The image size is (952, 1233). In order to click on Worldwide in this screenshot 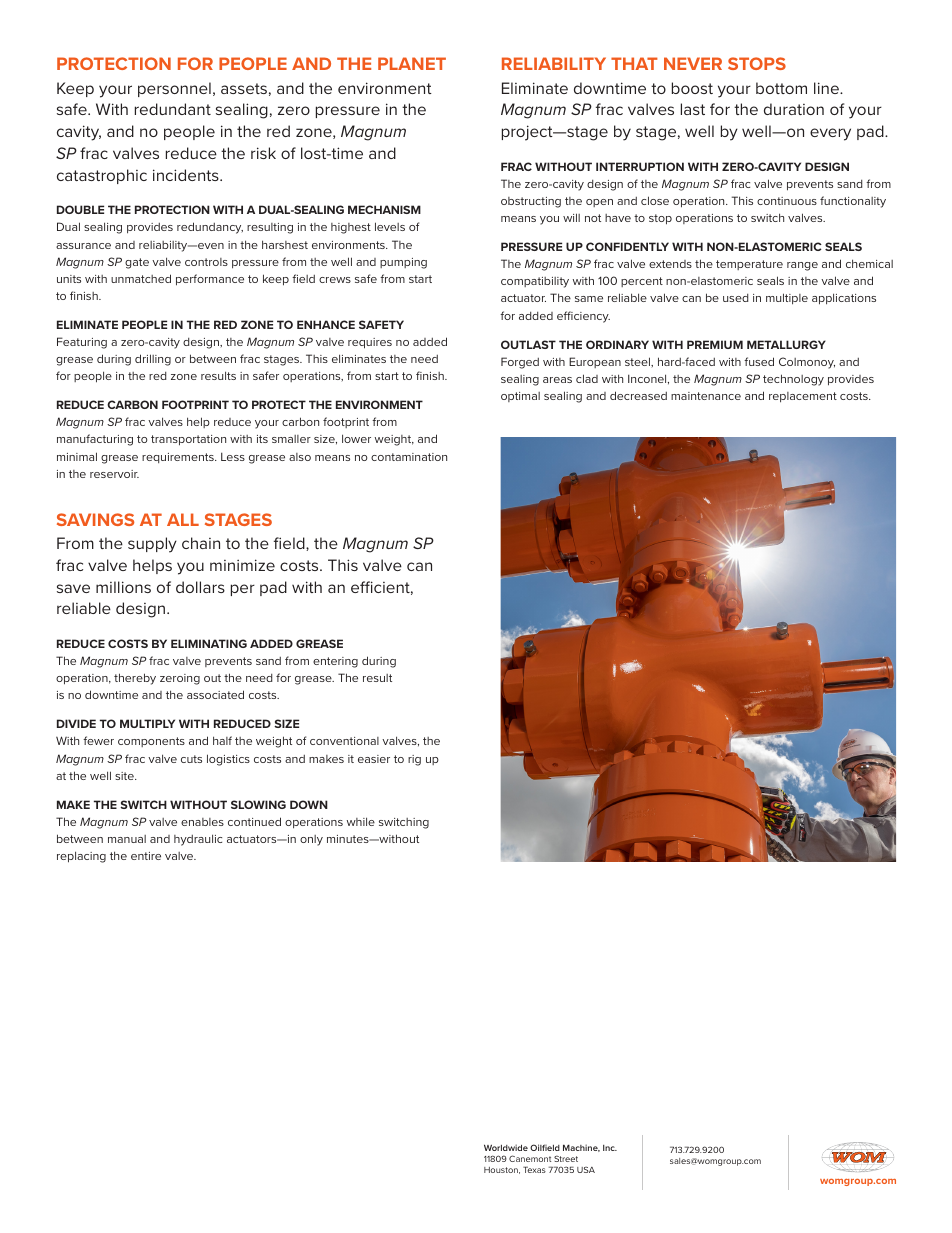, I will do `click(506, 1147)`.
